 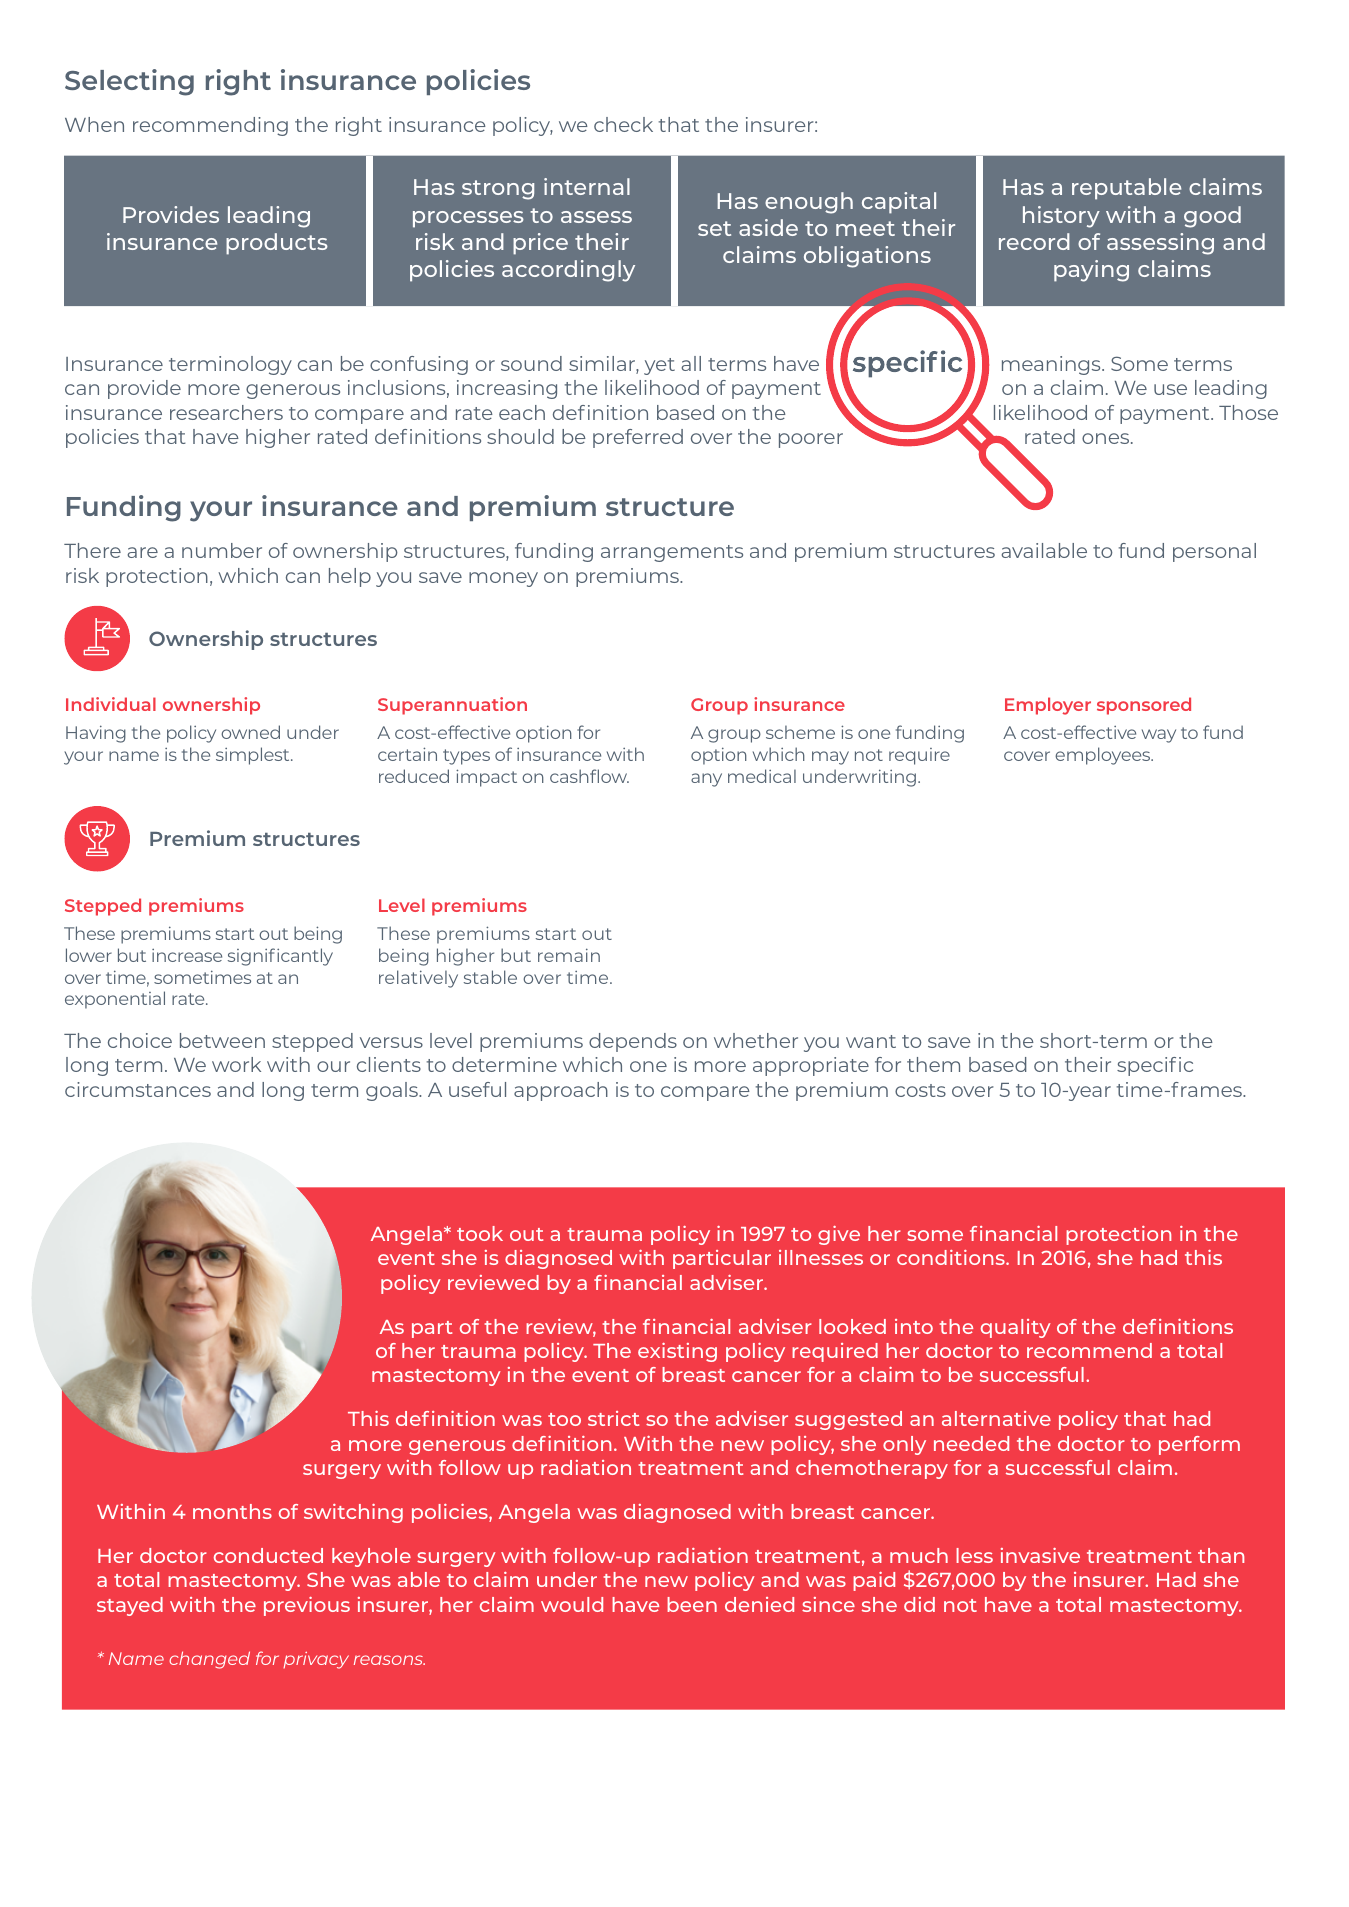 What do you see at coordinates (187, 955) in the screenshot?
I see `increase` at bounding box center [187, 955].
